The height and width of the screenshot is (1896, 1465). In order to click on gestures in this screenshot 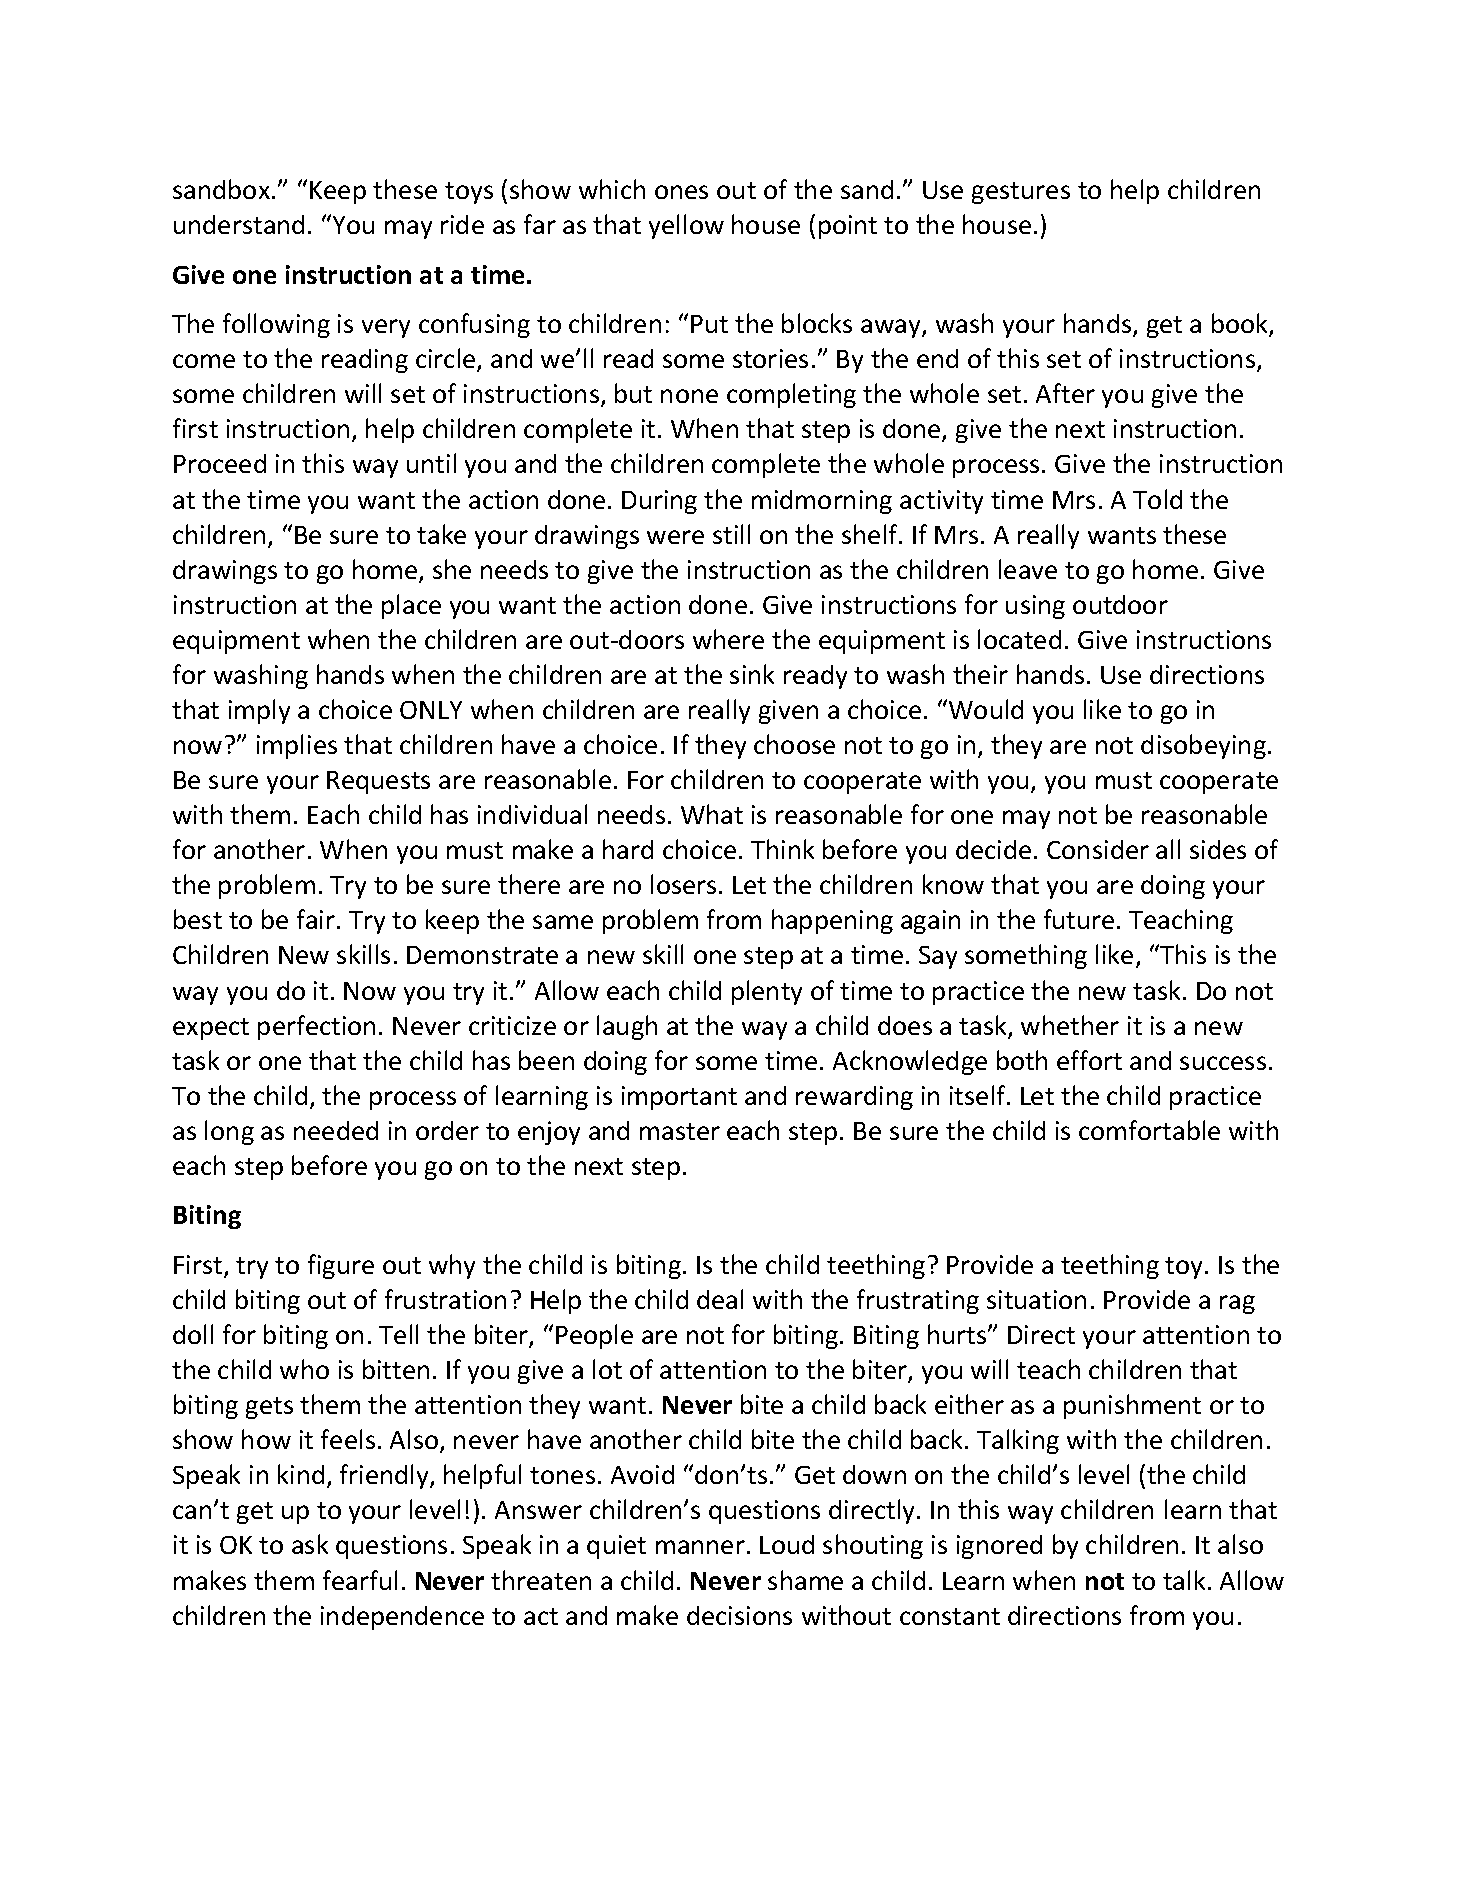, I will do `click(1021, 193)`.
